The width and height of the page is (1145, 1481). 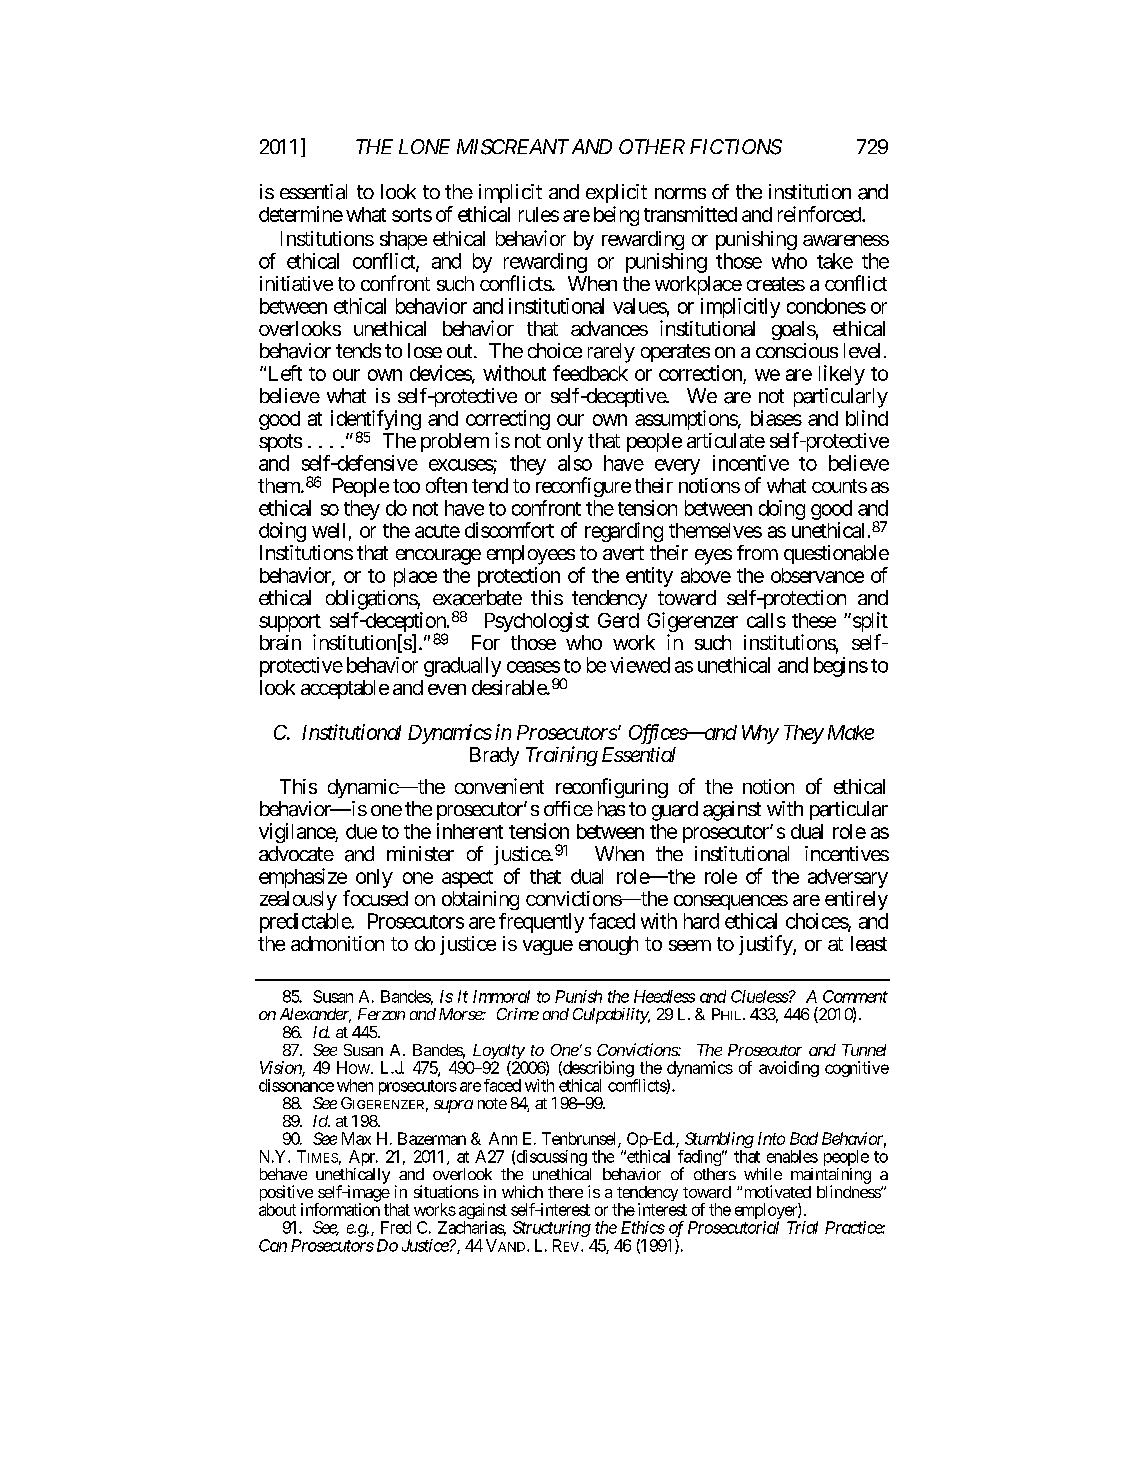 I want to click on there, so click(x=565, y=1192).
